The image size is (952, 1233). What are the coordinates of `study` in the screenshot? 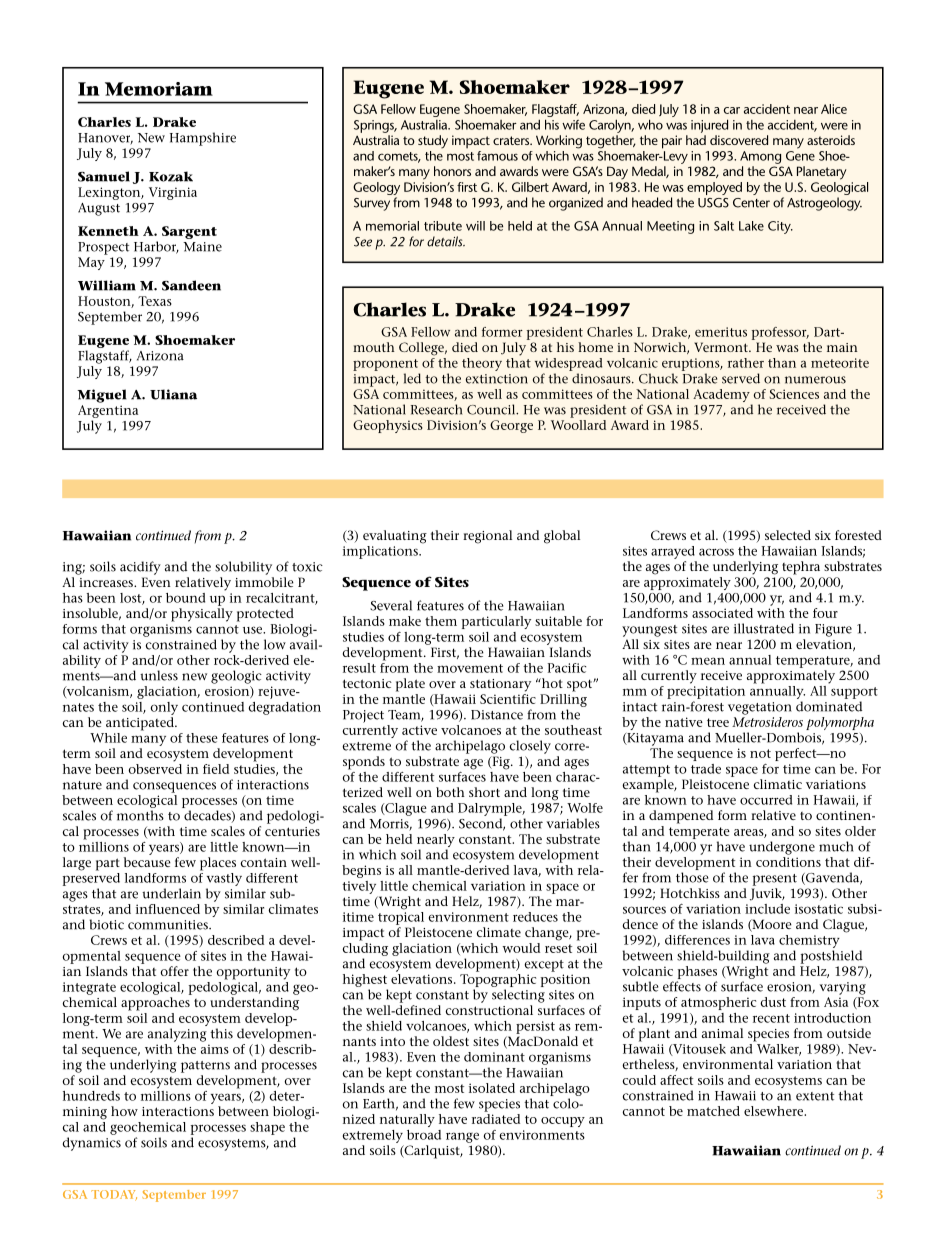 It's located at (433, 142).
